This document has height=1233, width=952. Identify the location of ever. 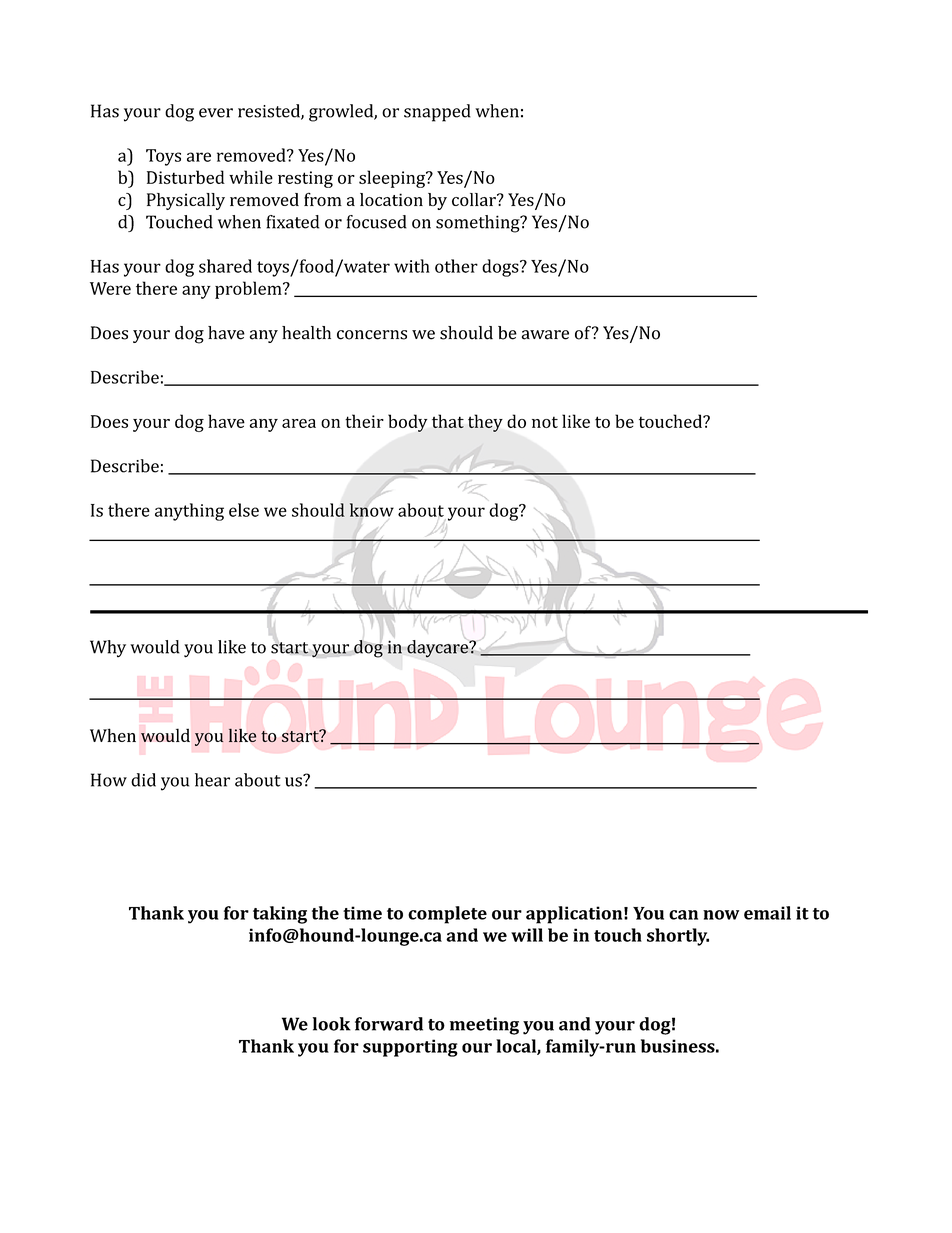
(216, 113).
